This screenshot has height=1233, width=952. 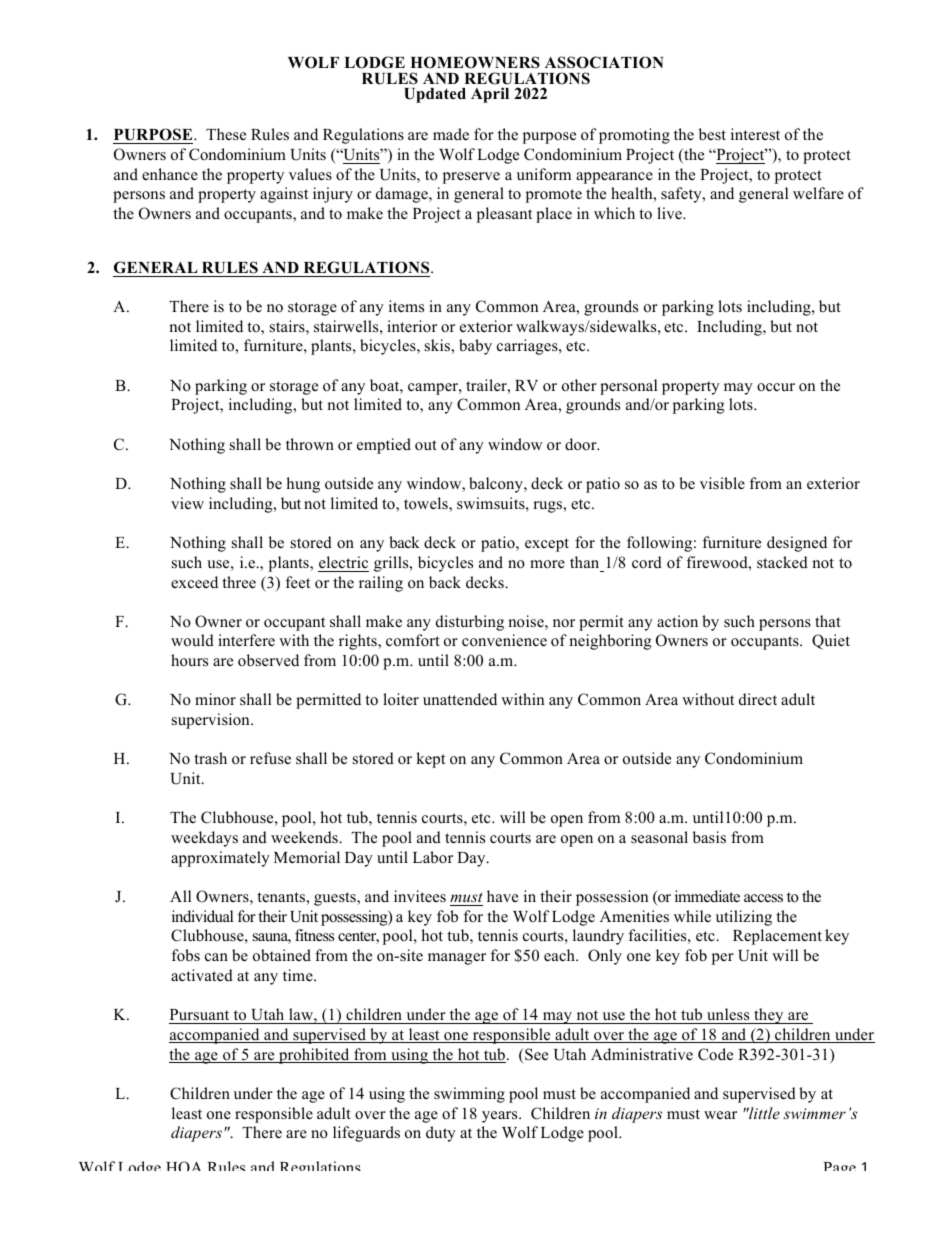 What do you see at coordinates (490, 95) in the screenshot?
I see `April` at bounding box center [490, 95].
